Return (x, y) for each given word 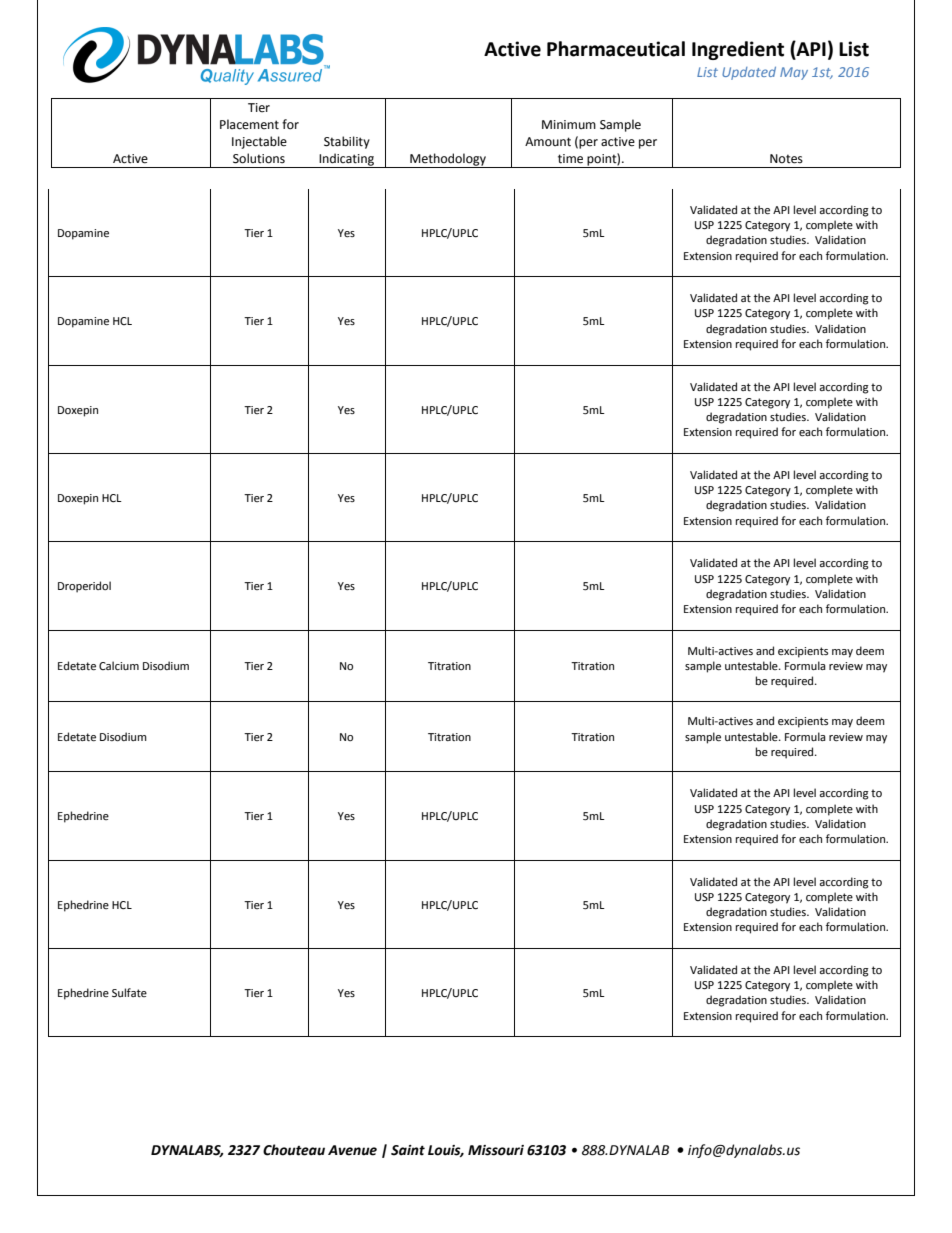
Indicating (347, 160)
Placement (249, 124)
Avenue (352, 1150)
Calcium (119, 665)
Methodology (448, 160)
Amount (548, 142)
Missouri (496, 1150)
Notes (786, 159)
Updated (749, 73)
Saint (408, 1150)
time (570, 159)
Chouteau (294, 1150)
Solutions (259, 158)
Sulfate (129, 992)
